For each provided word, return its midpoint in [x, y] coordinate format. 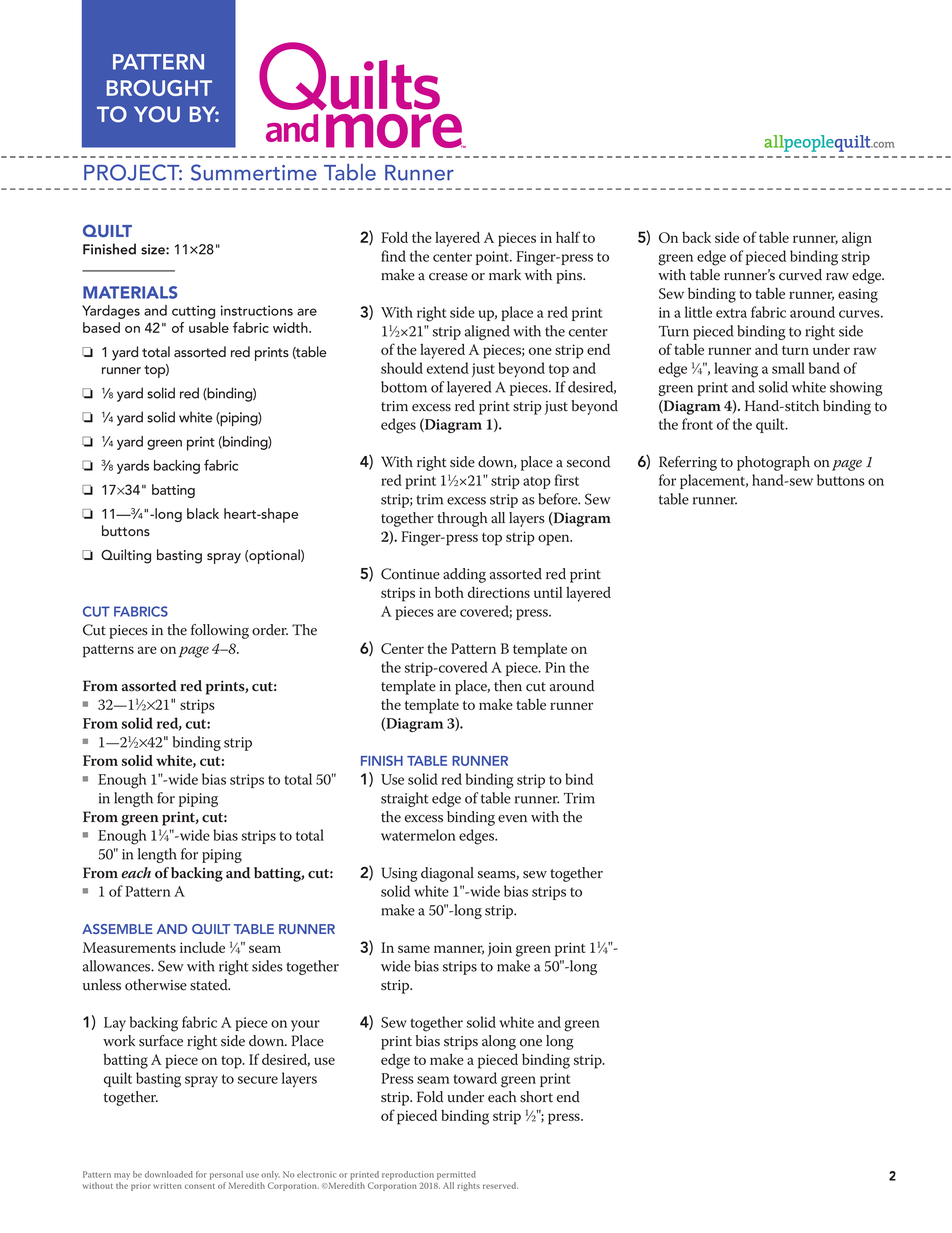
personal [226, 1175]
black [203, 513]
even [512, 819]
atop [537, 482]
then [508, 686]
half [568, 237]
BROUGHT [159, 88]
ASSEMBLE [117, 929]
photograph [773, 463]
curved [800, 275]
